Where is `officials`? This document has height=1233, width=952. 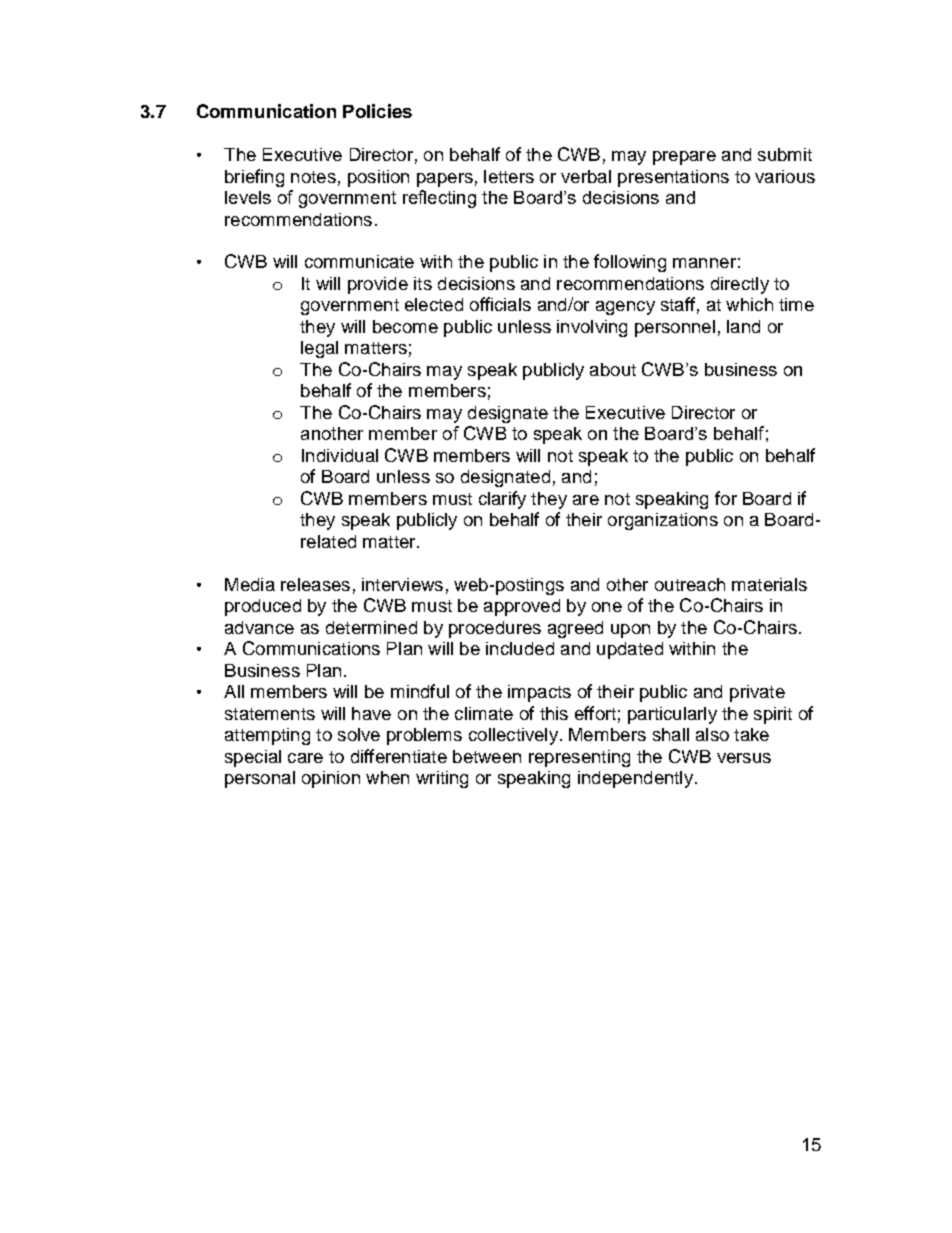
officials is located at coordinates (500, 304).
